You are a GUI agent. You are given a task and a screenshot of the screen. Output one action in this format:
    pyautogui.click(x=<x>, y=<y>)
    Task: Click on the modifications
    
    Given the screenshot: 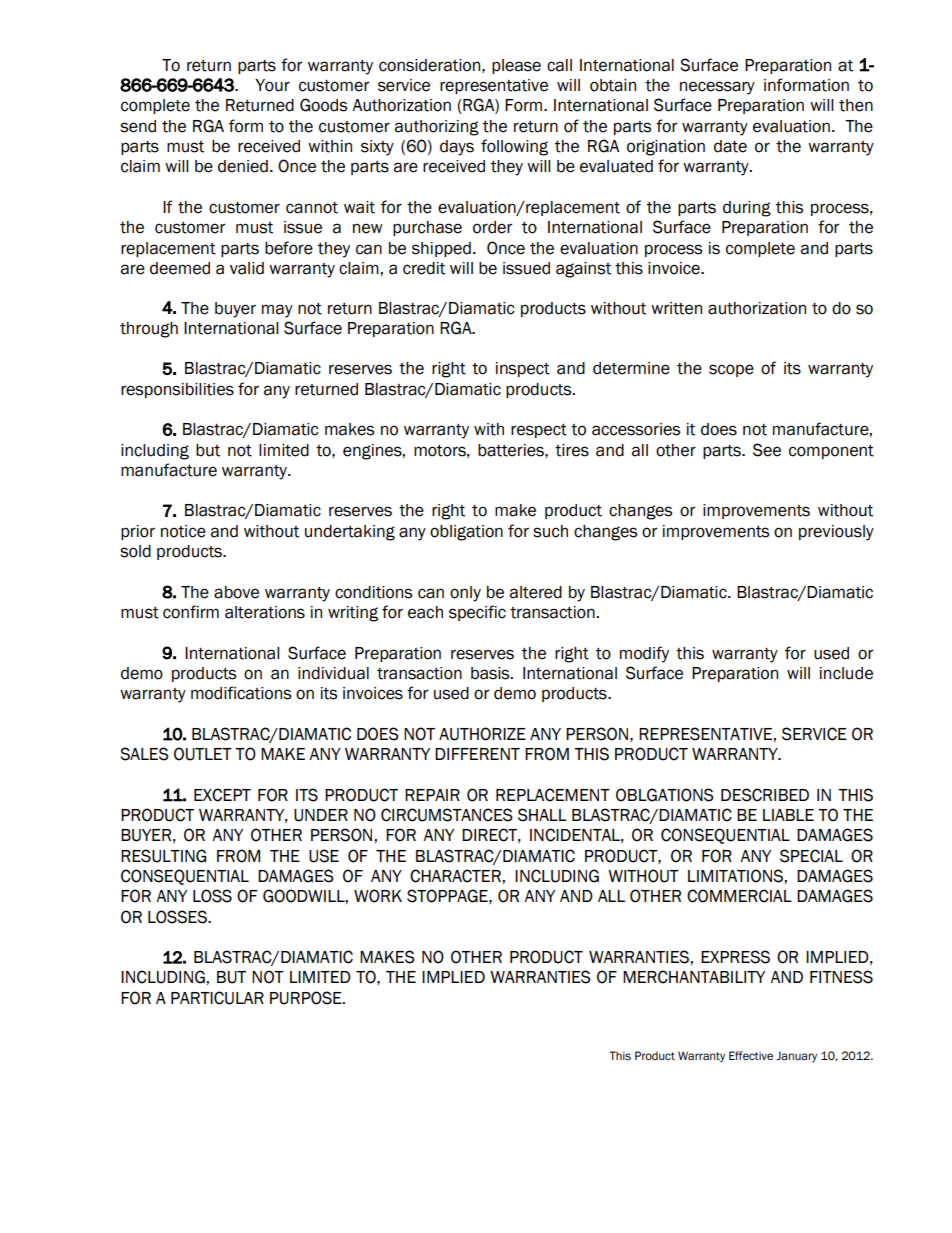 What is the action you would take?
    pyautogui.click(x=241, y=693)
